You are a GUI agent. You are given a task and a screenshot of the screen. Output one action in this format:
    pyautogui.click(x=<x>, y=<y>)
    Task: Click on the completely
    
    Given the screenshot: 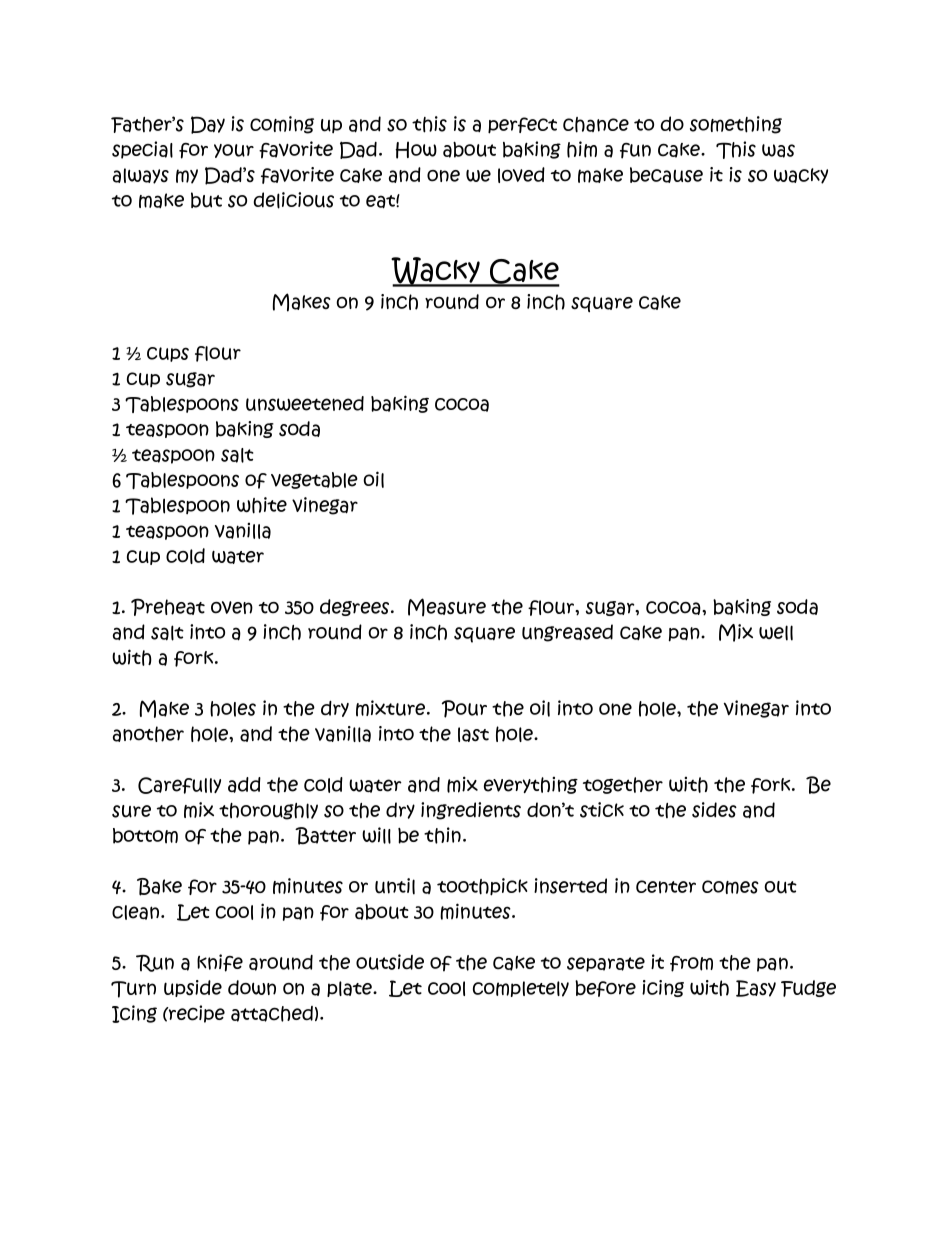 What is the action you would take?
    pyautogui.click(x=521, y=989)
